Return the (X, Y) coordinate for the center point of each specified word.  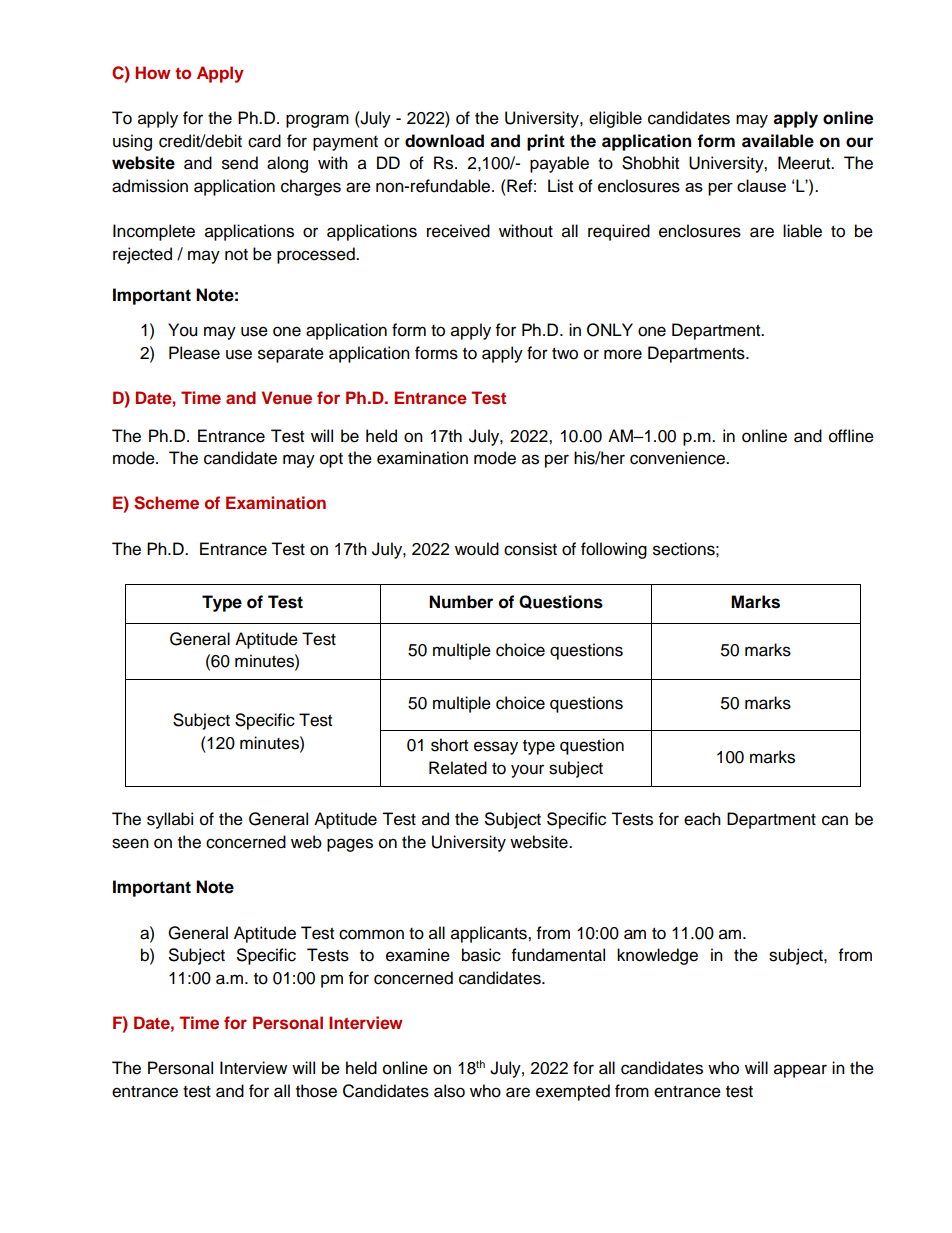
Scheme (166, 503)
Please (194, 353)
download (444, 141)
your (527, 771)
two (565, 354)
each (702, 819)
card (264, 141)
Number (461, 602)
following (614, 550)
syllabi (170, 820)
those (316, 1091)
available (778, 141)
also (449, 1091)
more (623, 354)
